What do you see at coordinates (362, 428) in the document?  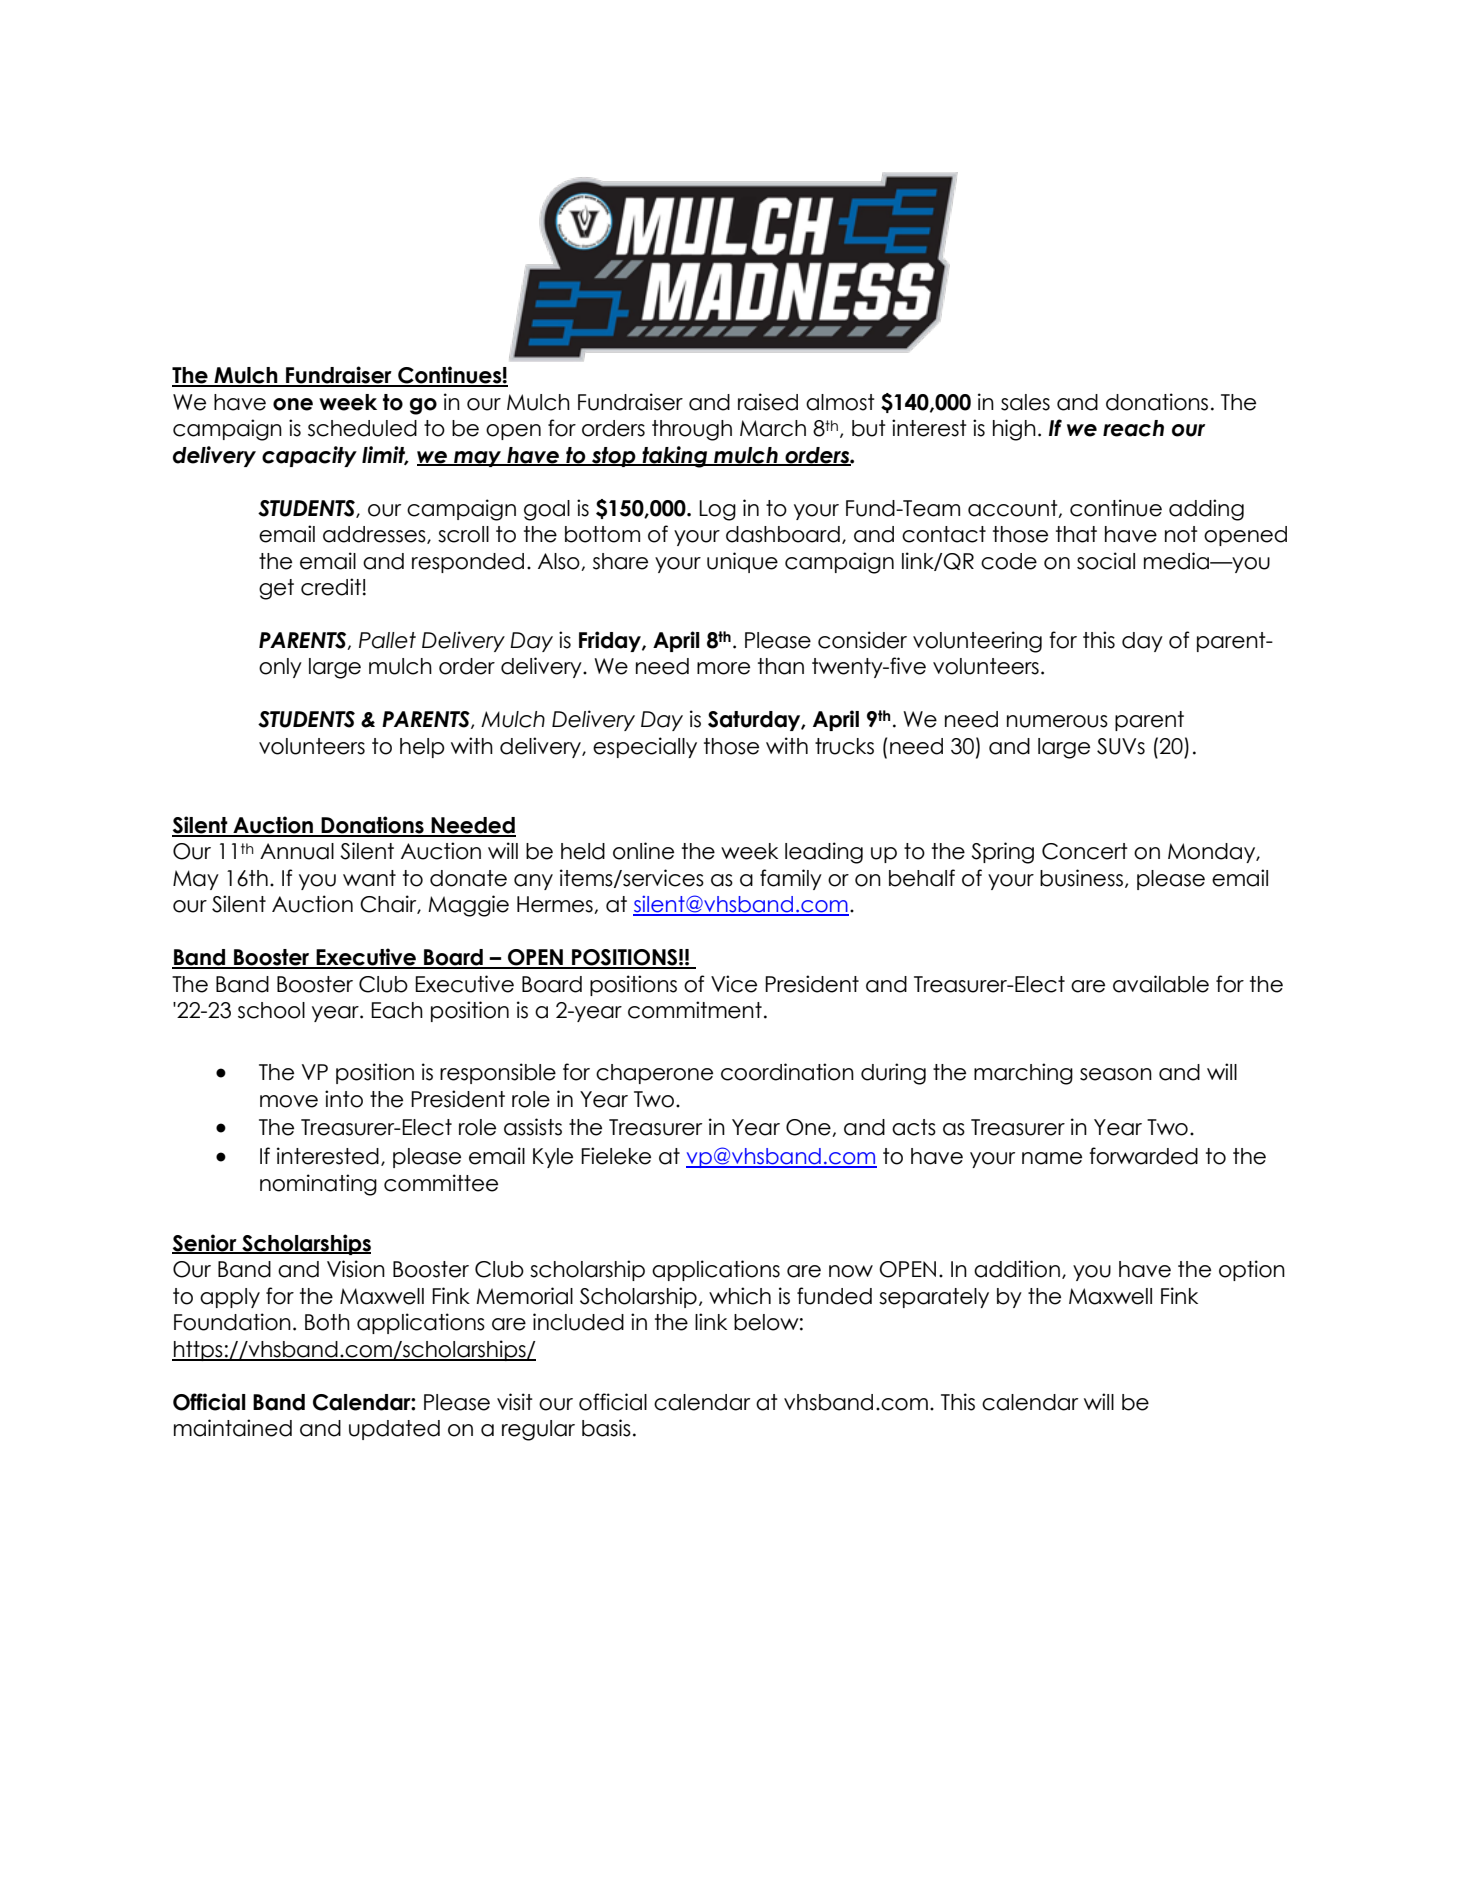 I see `scheduled` at bounding box center [362, 428].
